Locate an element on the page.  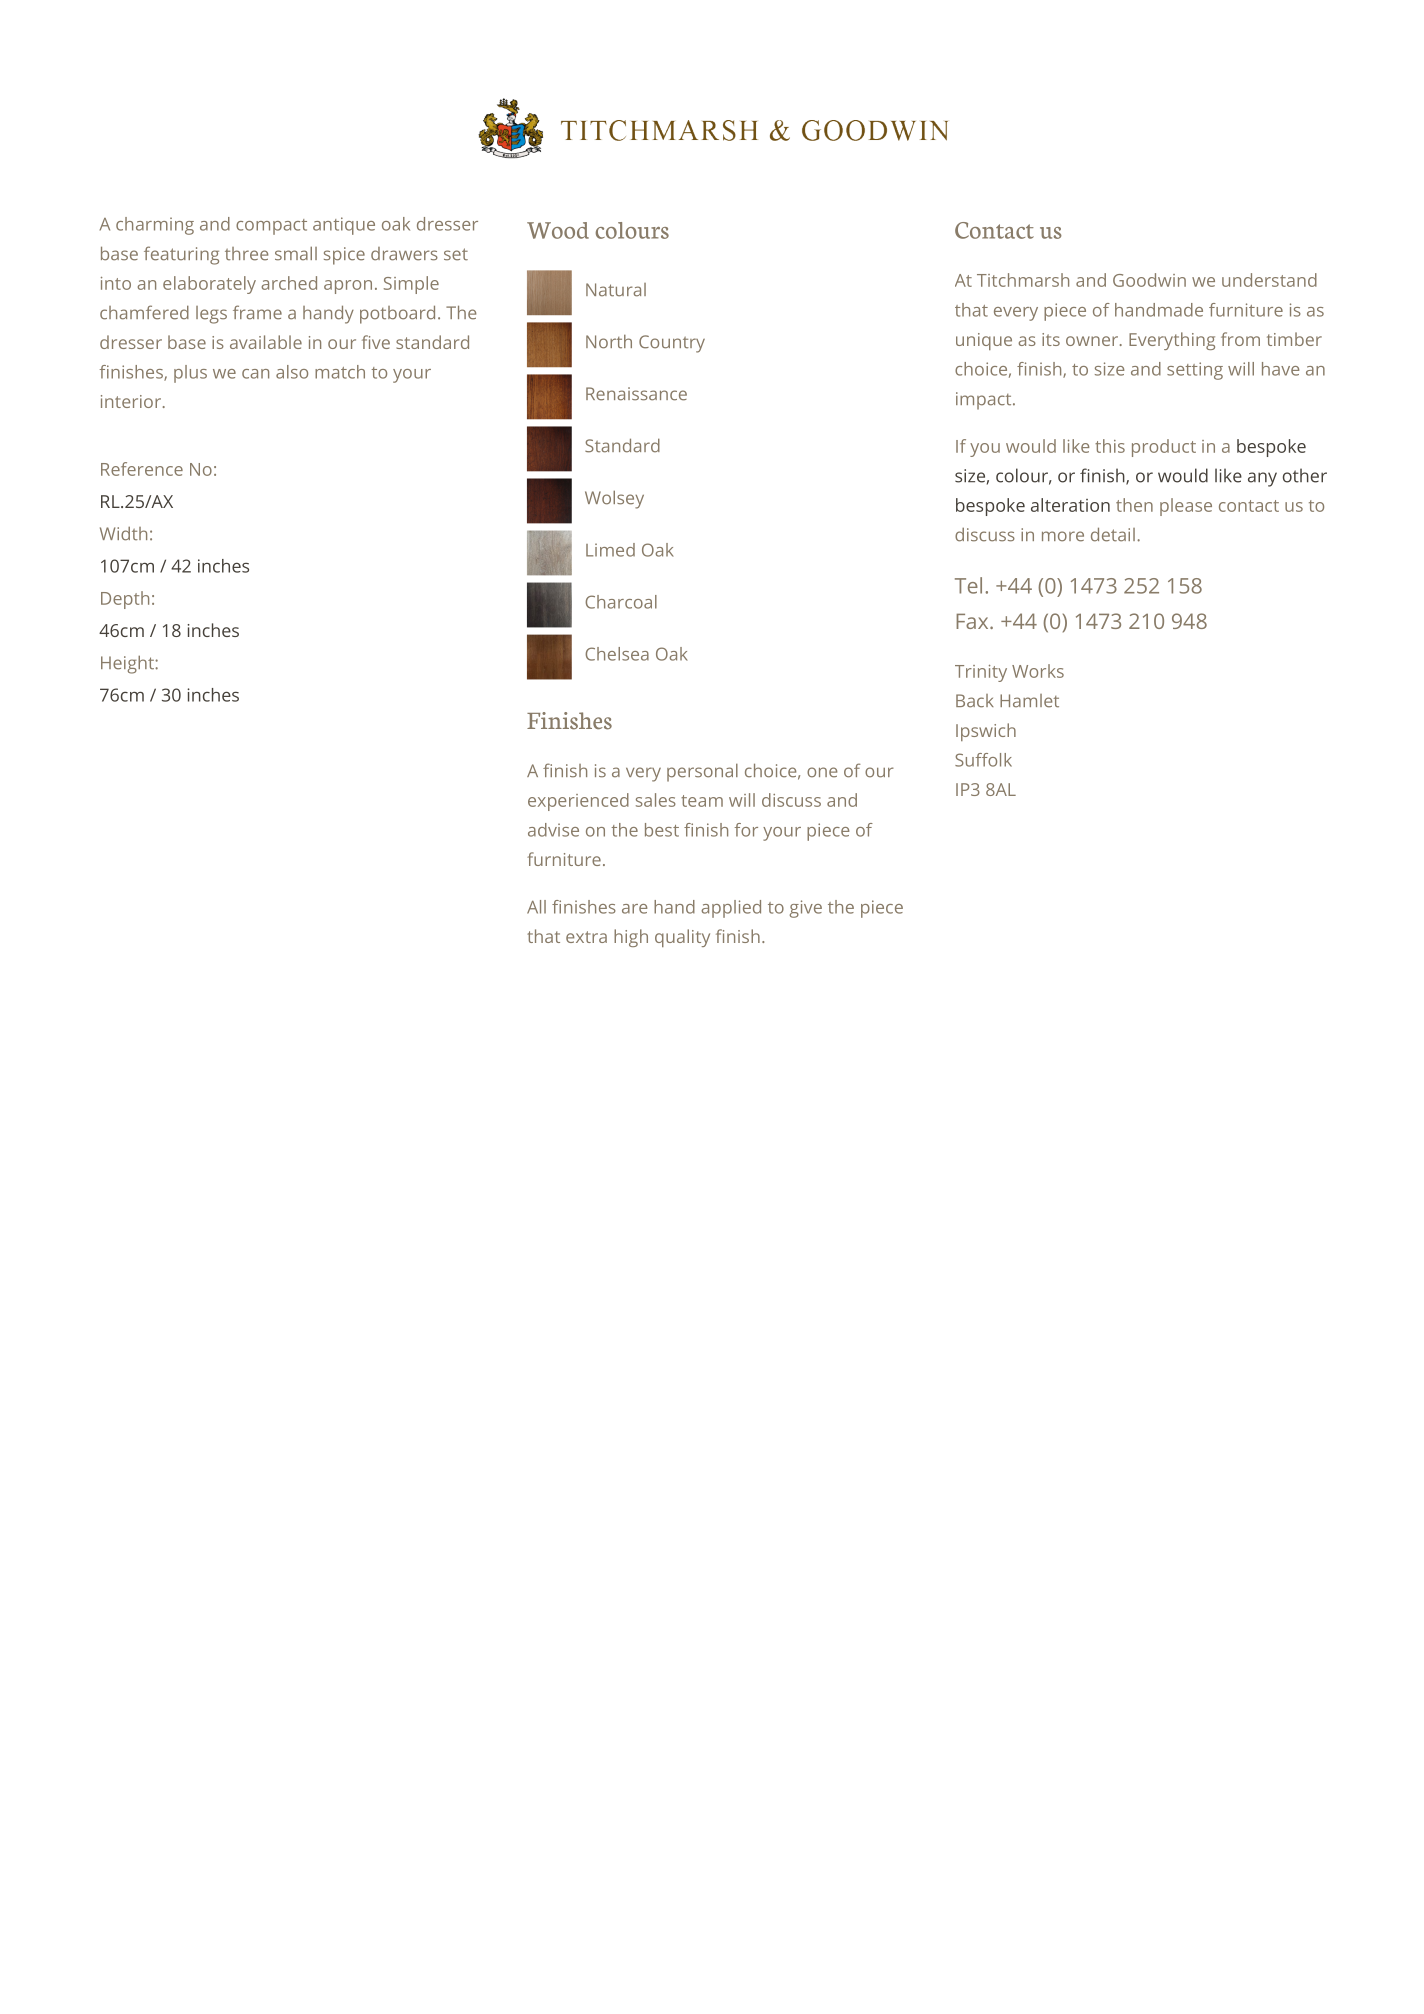
Goodwin is located at coordinates (1149, 280).
